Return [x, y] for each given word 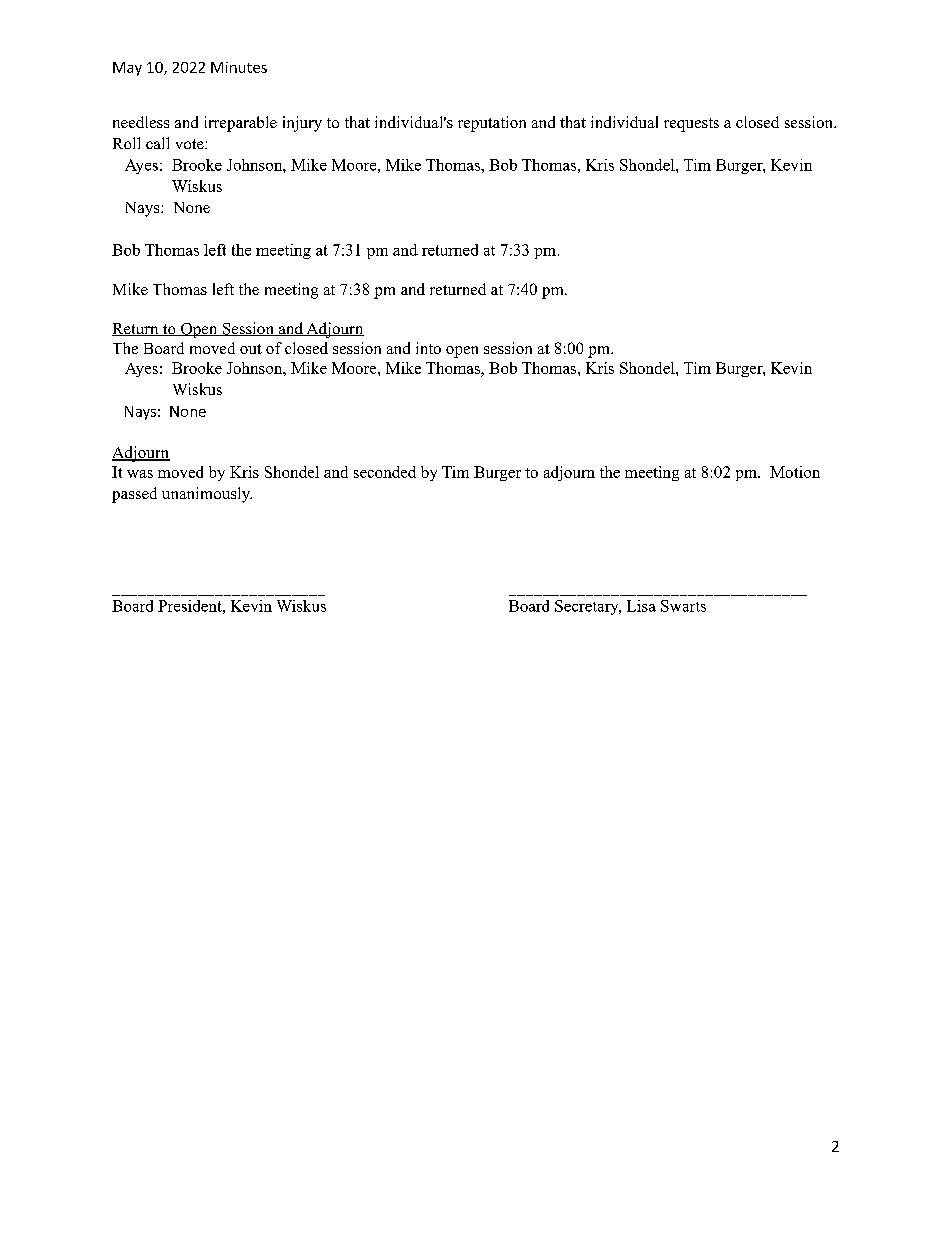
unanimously [207, 495]
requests [691, 125]
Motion [795, 472]
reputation [492, 124]
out [251, 349]
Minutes [239, 67]
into [428, 348]
